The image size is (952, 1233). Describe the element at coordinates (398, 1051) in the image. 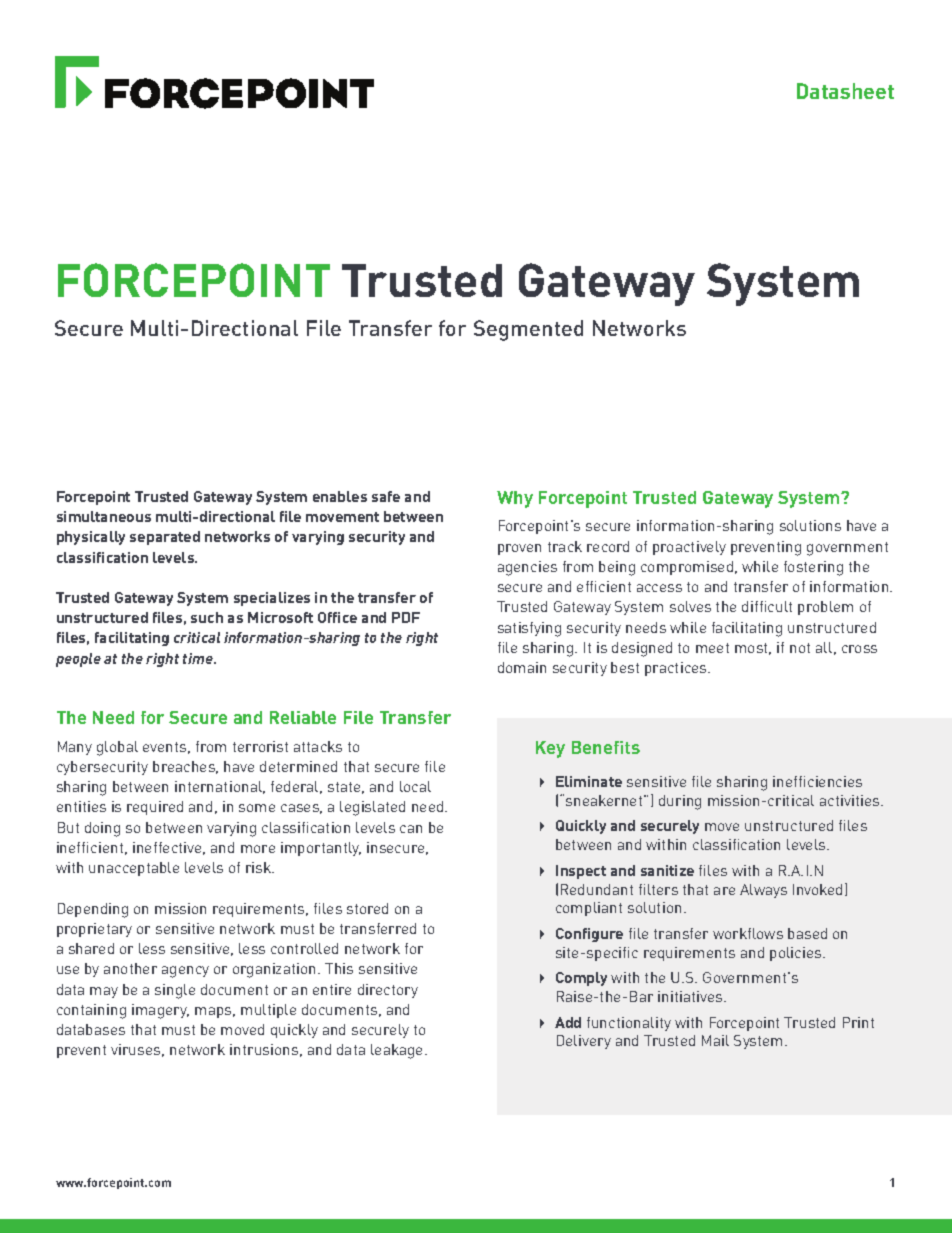

I see `leakage` at that location.
